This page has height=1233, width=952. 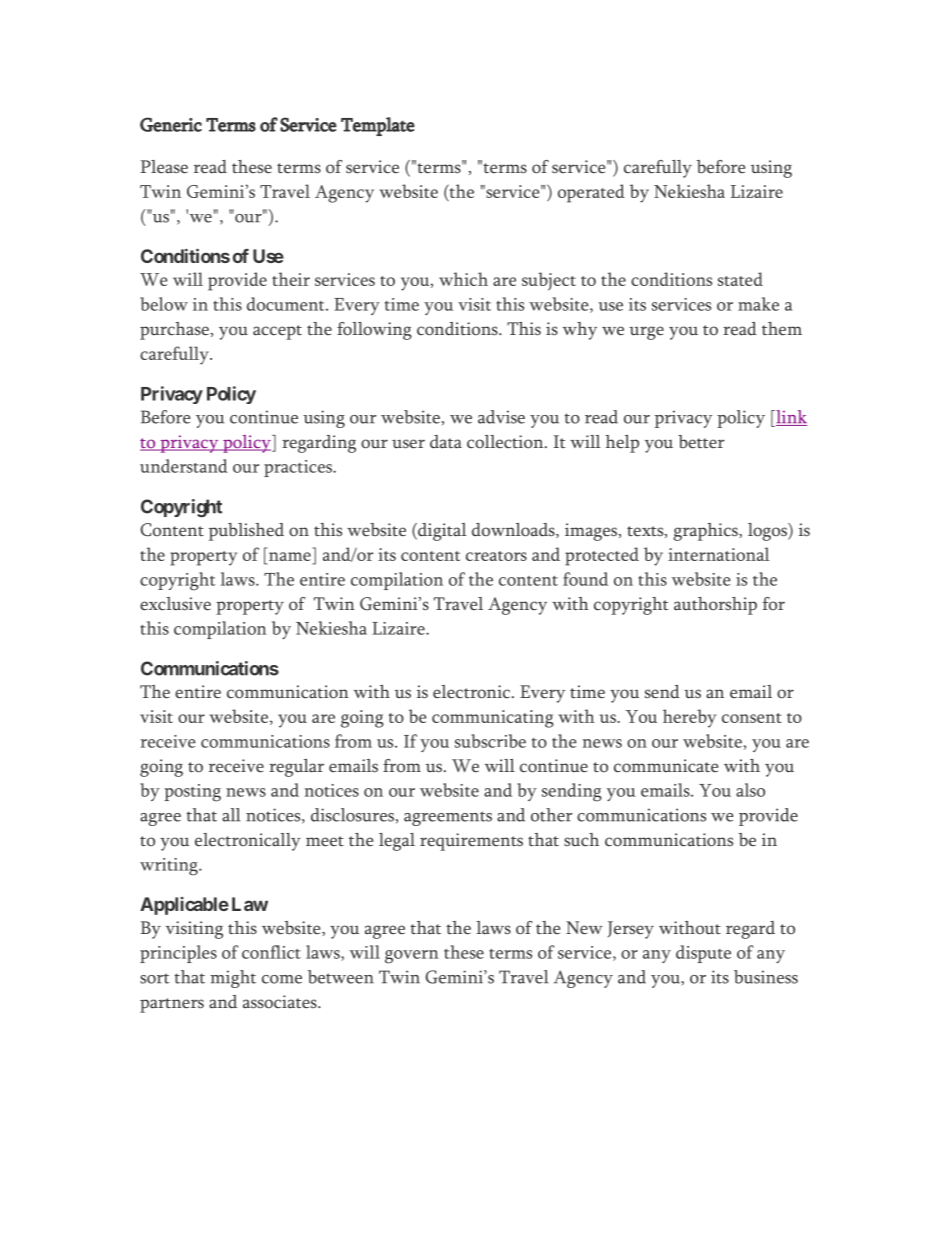 I want to click on might, so click(x=233, y=979).
